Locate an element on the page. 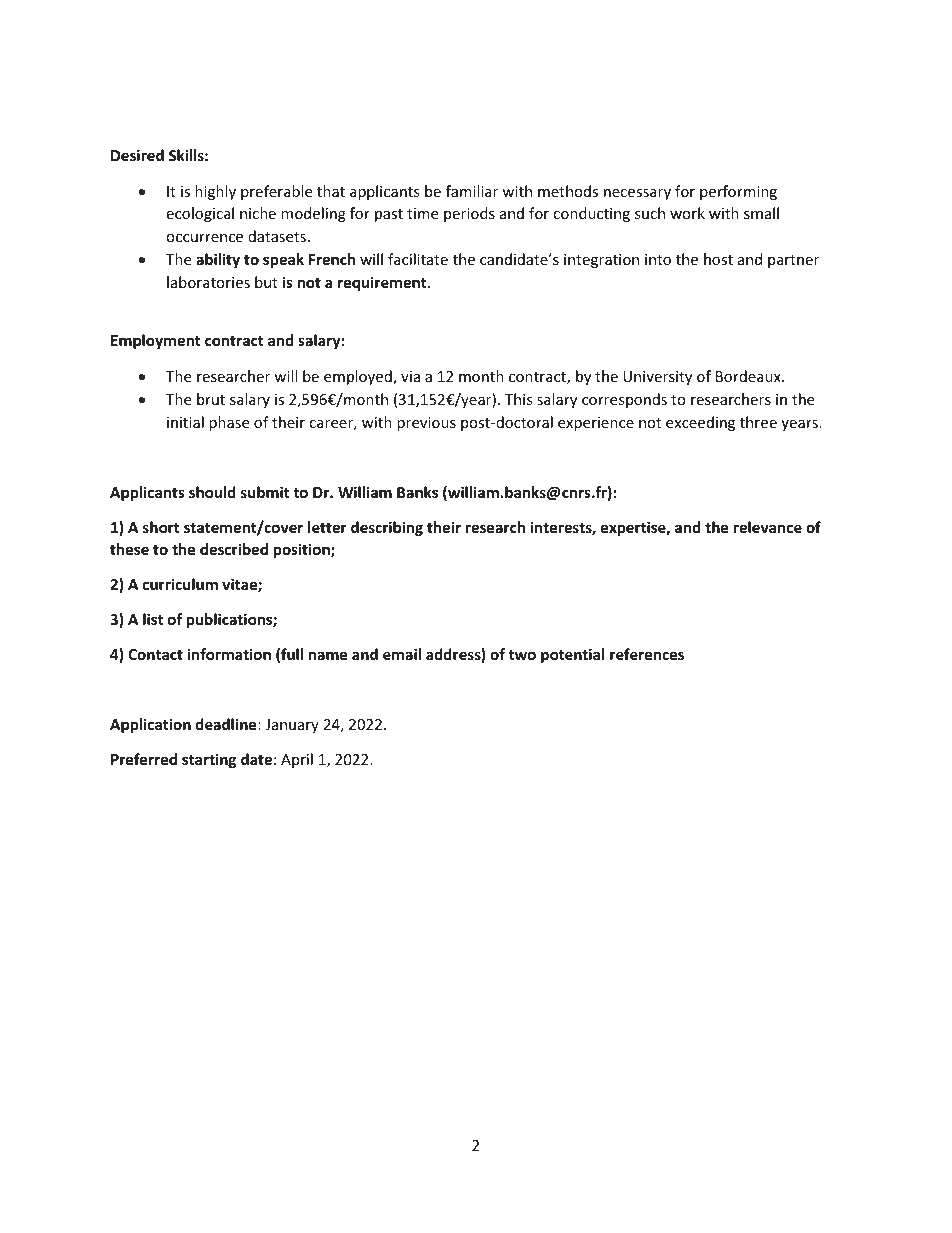 The image size is (952, 1233). laboratories is located at coordinates (208, 282).
